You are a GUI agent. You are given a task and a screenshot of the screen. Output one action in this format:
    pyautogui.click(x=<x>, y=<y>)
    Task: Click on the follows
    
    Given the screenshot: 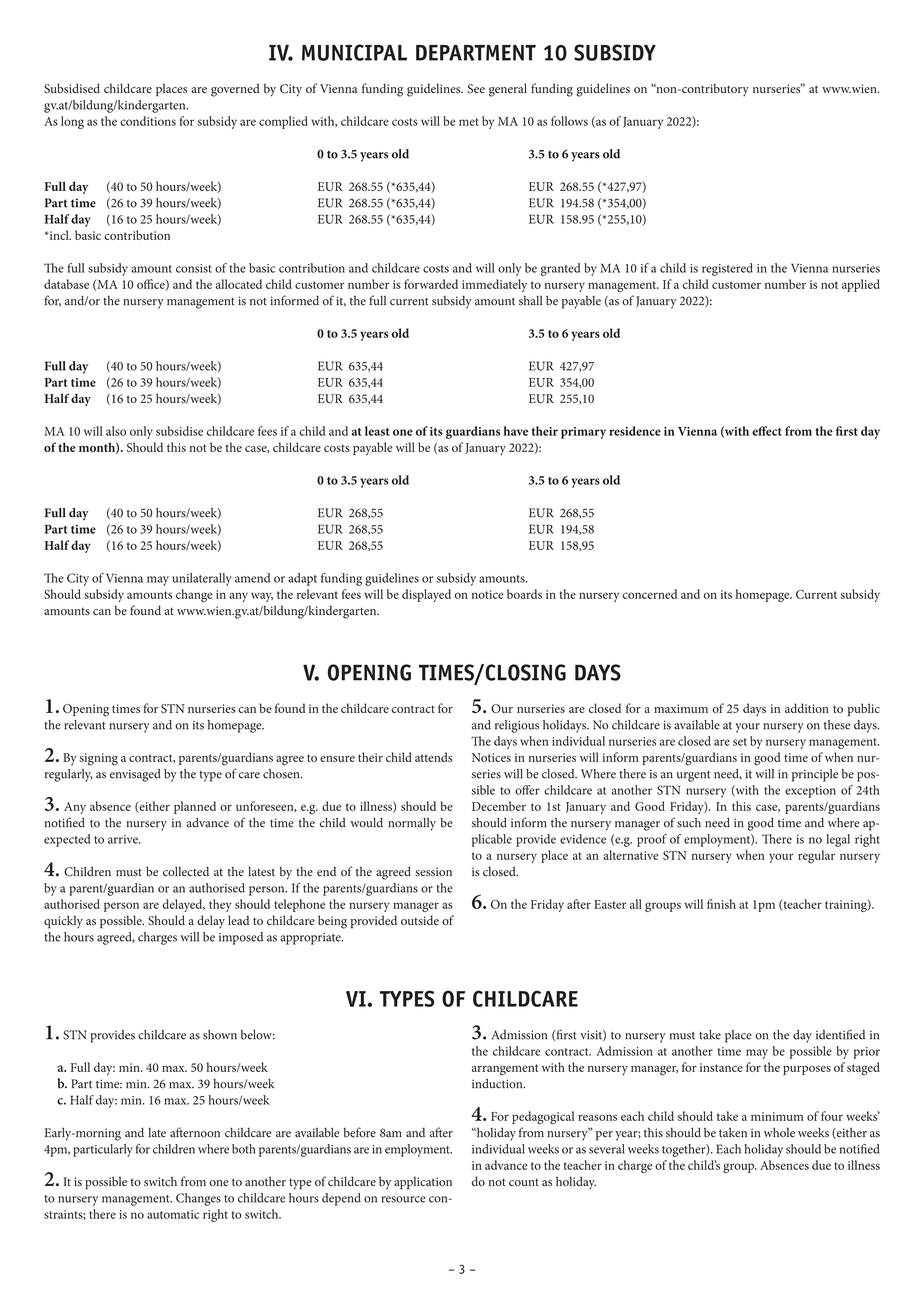 What is the action you would take?
    pyautogui.click(x=569, y=121)
